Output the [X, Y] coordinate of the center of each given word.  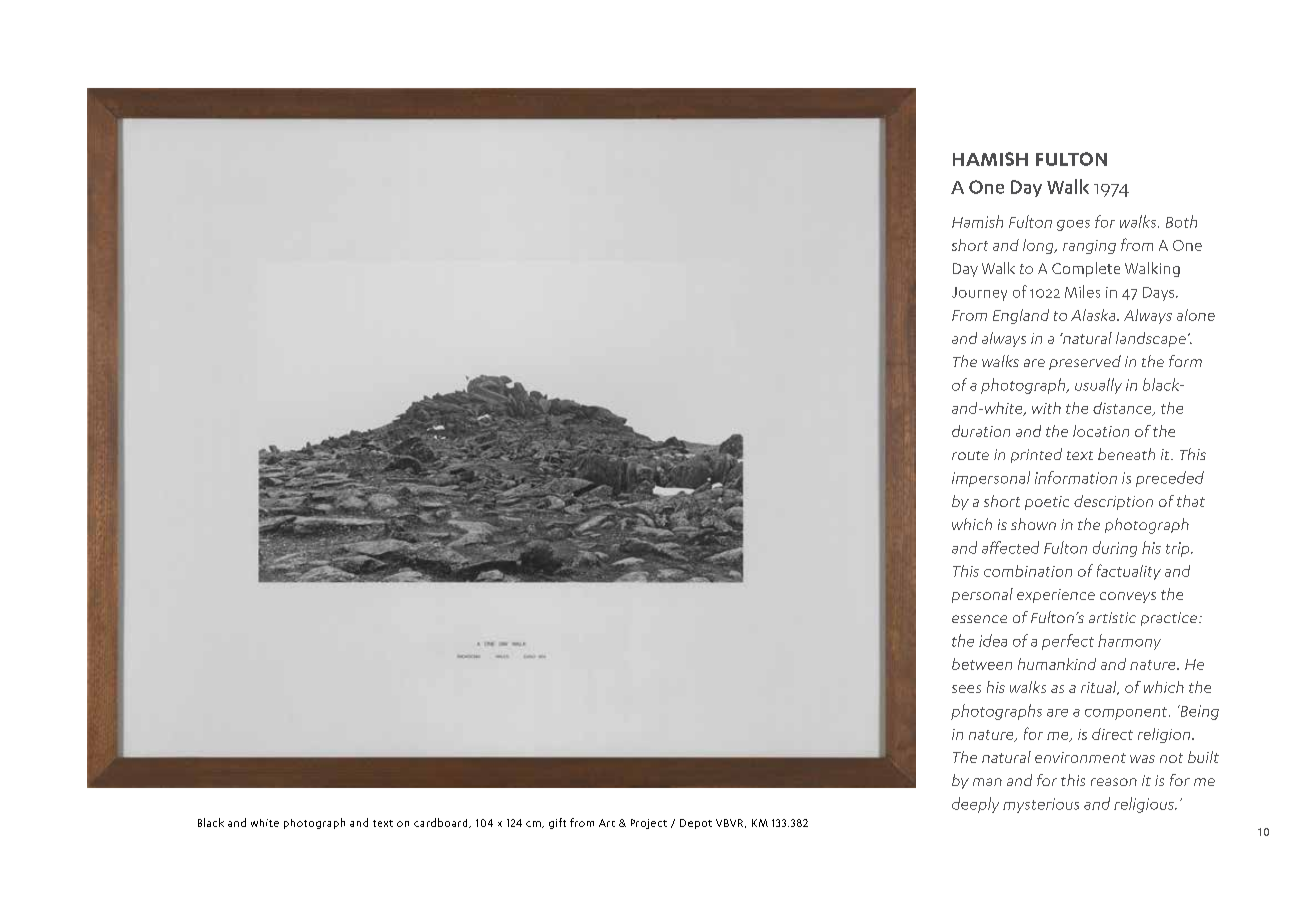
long [1039, 246]
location [1101, 431]
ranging [1089, 247]
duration [981, 431]
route [970, 455]
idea [993, 640]
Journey [979, 294]
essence [979, 619]
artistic [1112, 617]
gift [557, 823]
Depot [696, 824]
